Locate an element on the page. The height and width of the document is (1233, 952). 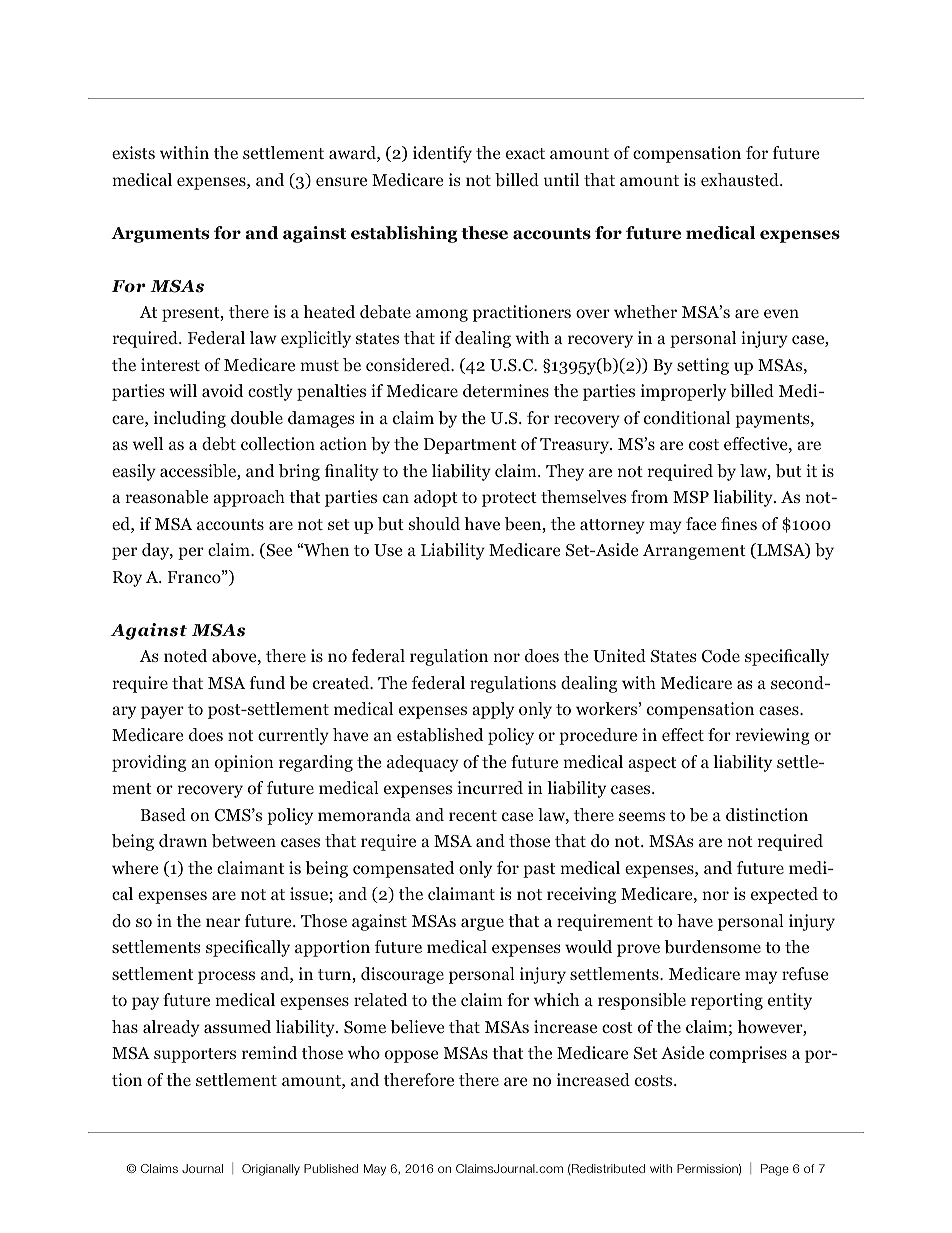
oppose is located at coordinates (411, 1056).
